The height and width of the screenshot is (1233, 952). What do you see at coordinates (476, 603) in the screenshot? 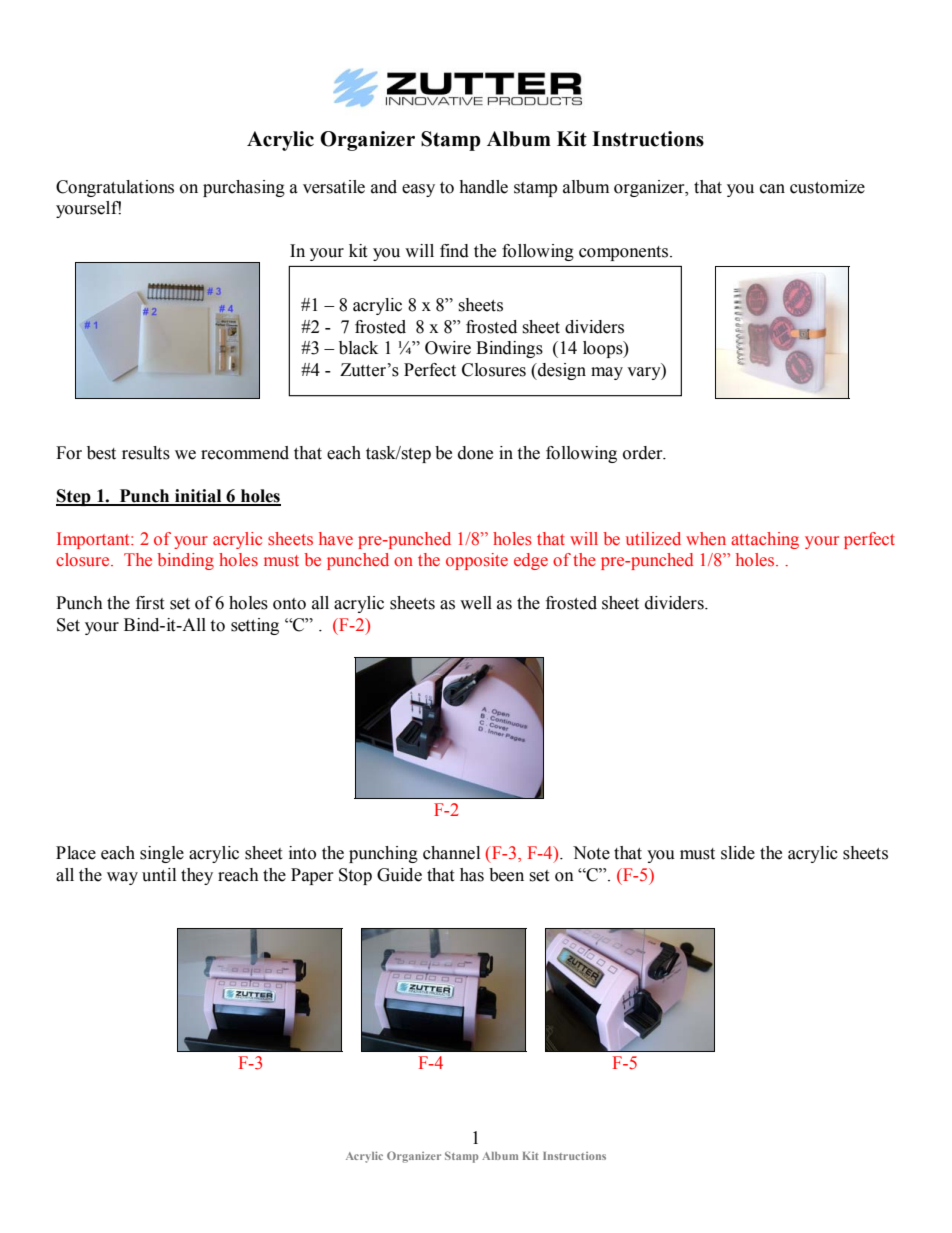
I see `well` at bounding box center [476, 603].
